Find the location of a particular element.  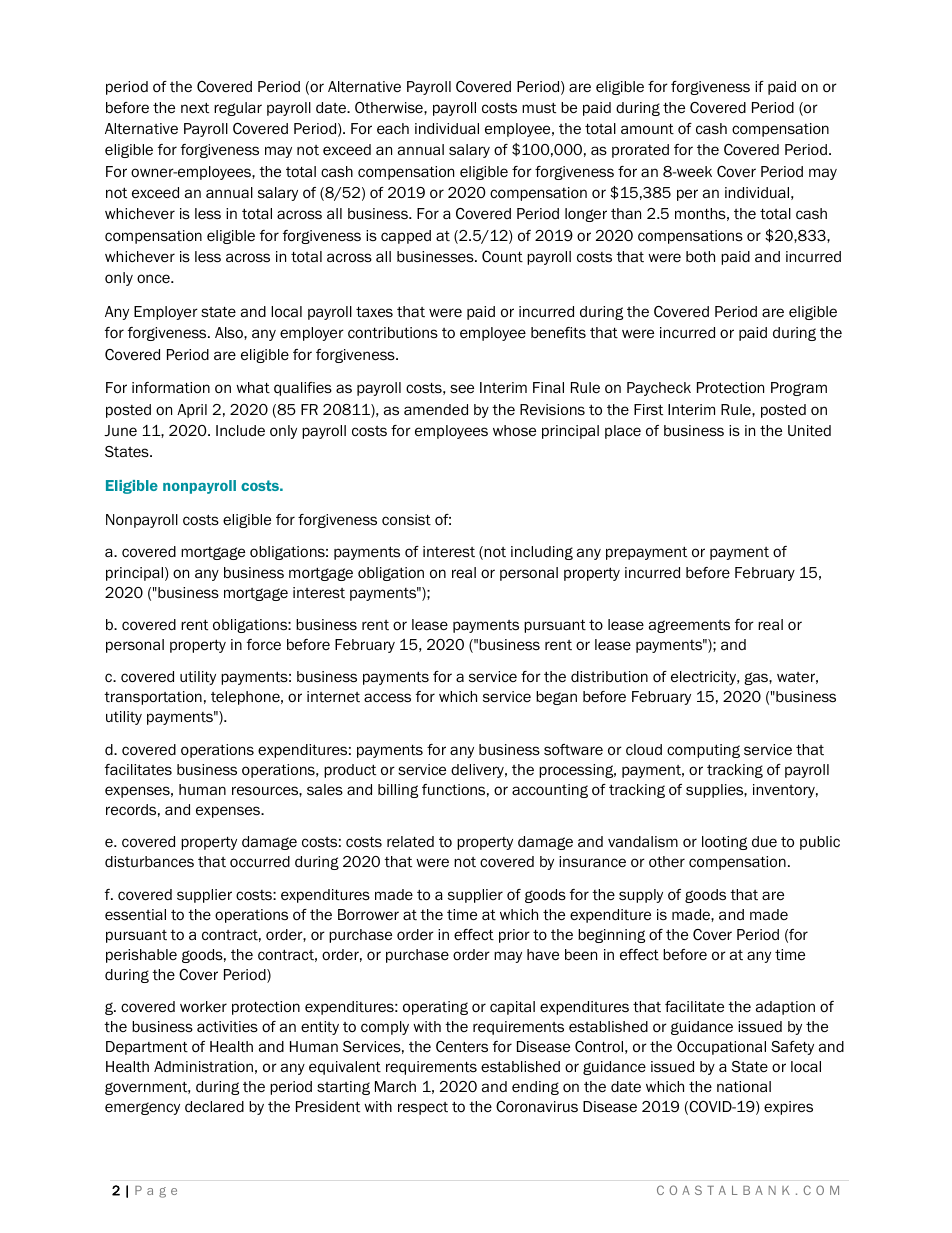

Centers is located at coordinates (462, 1046).
